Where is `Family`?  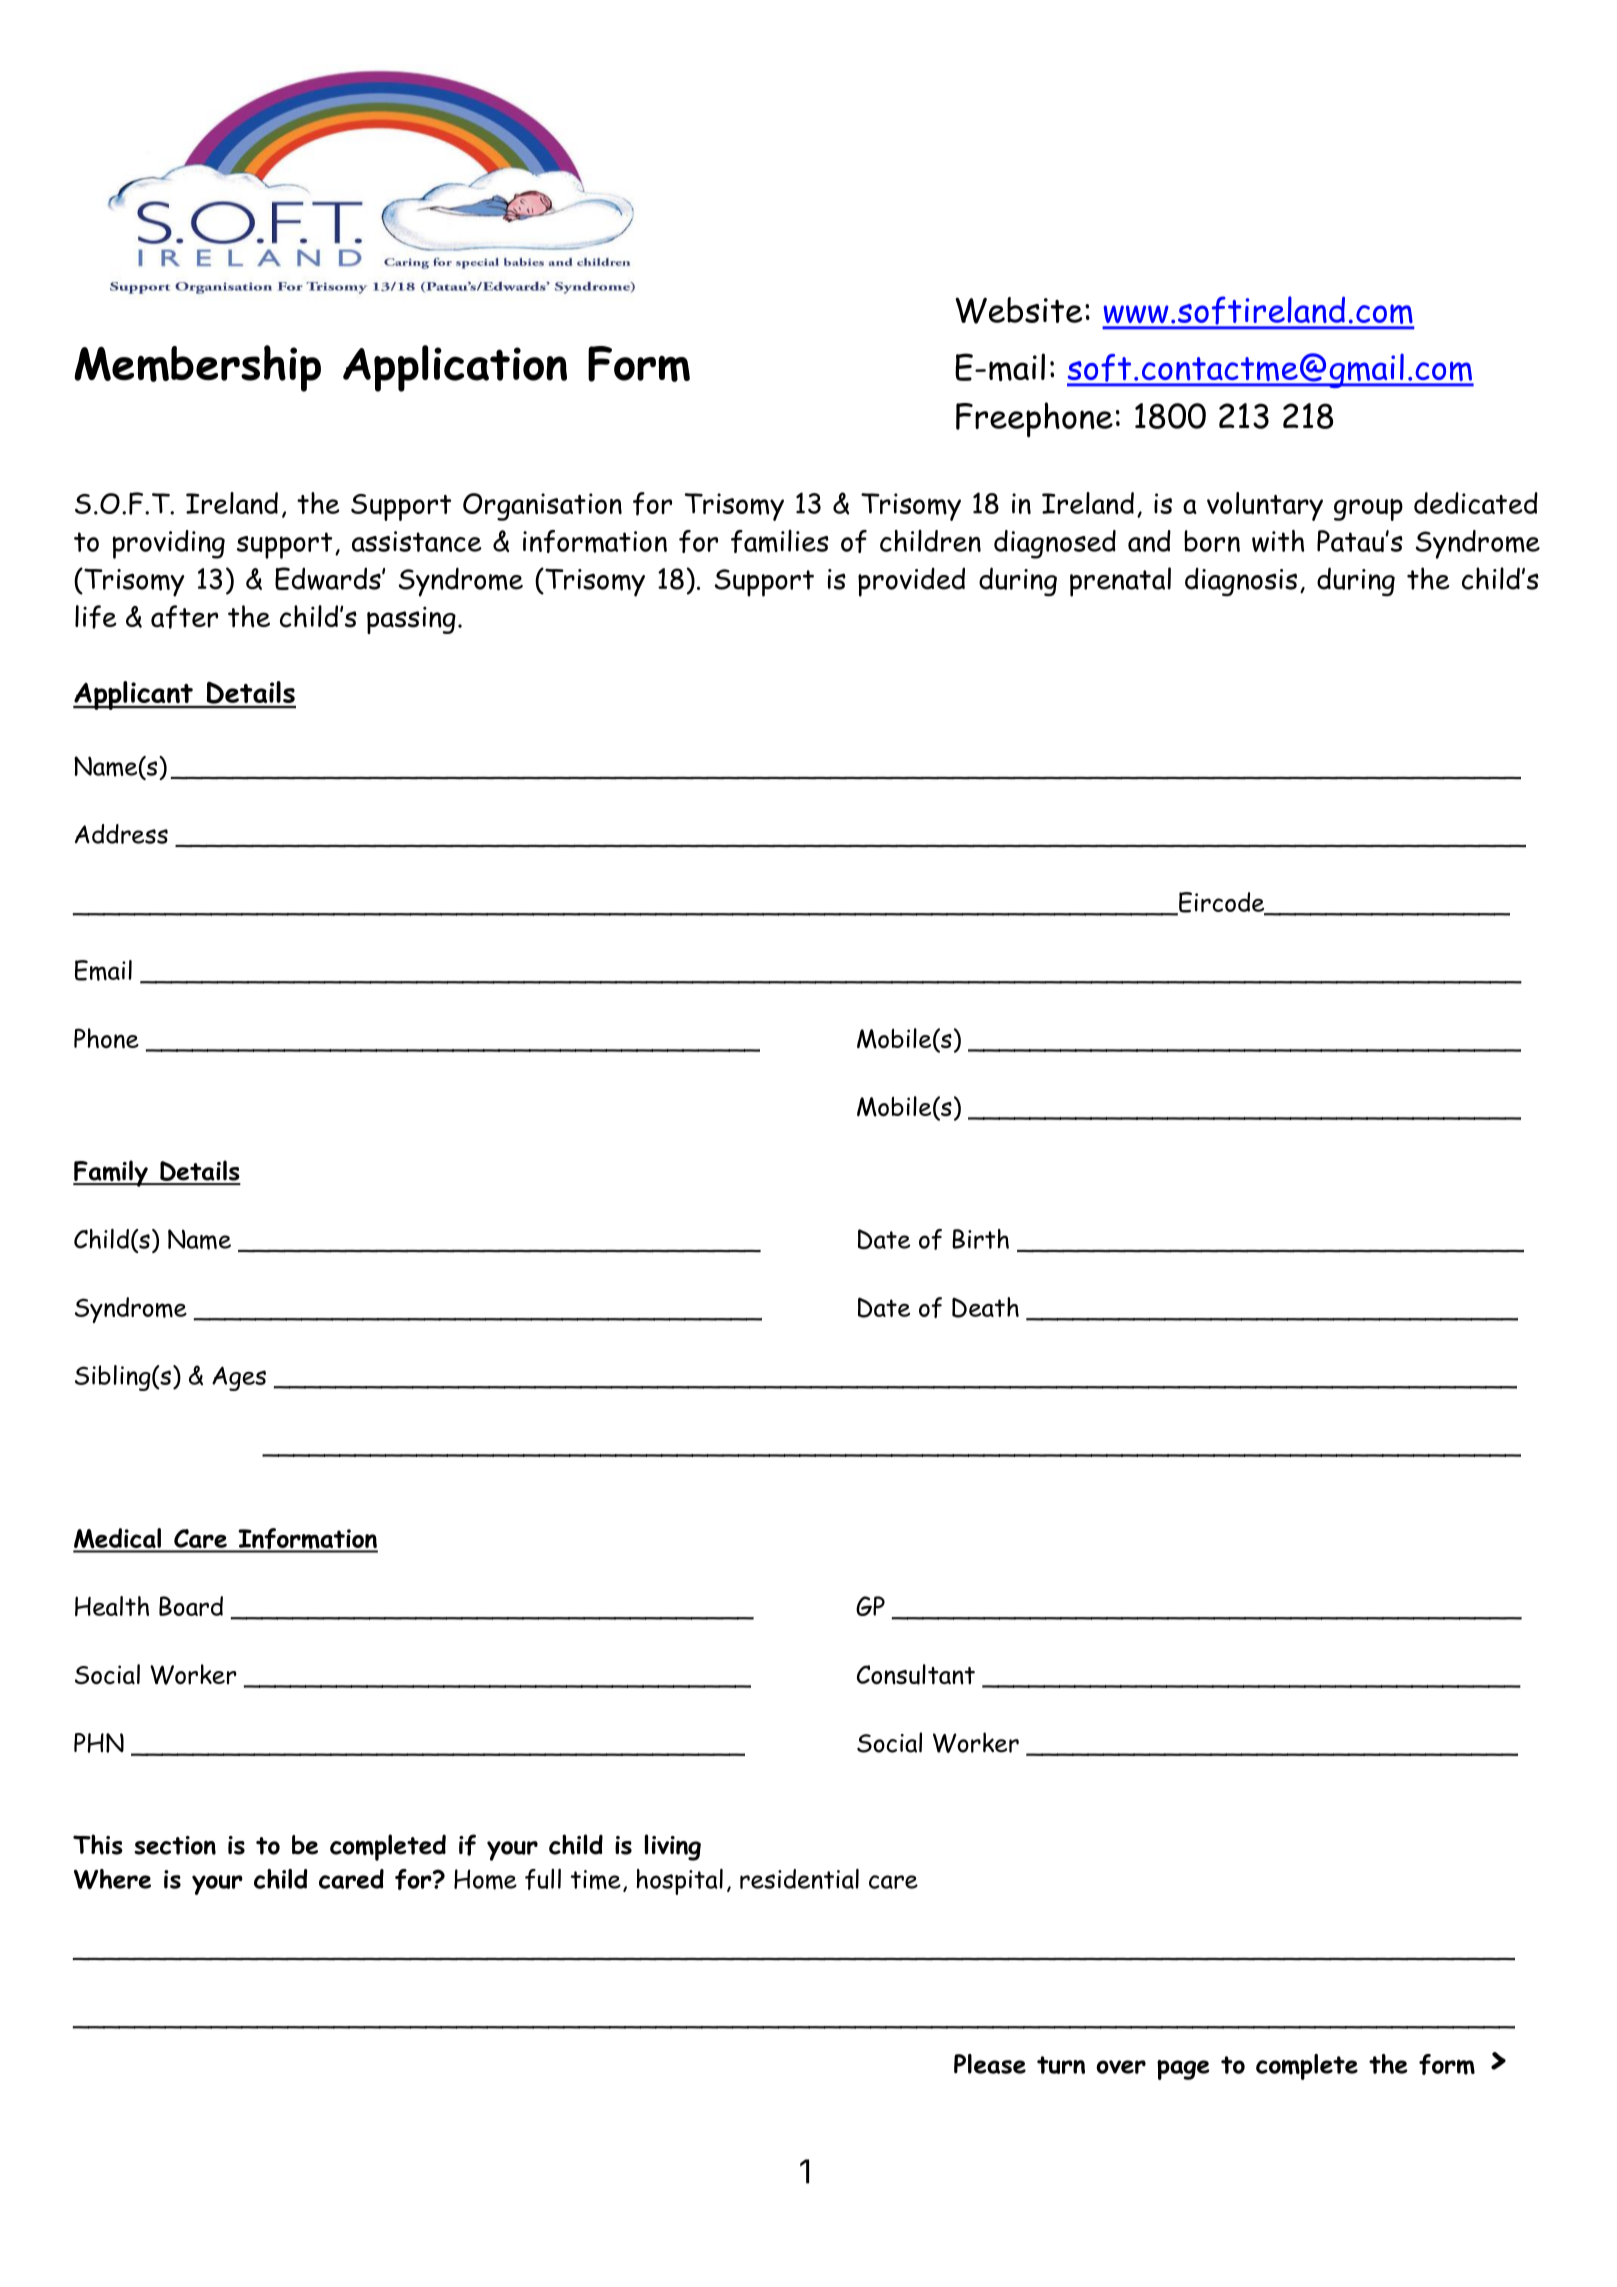 Family is located at coordinates (111, 1173).
